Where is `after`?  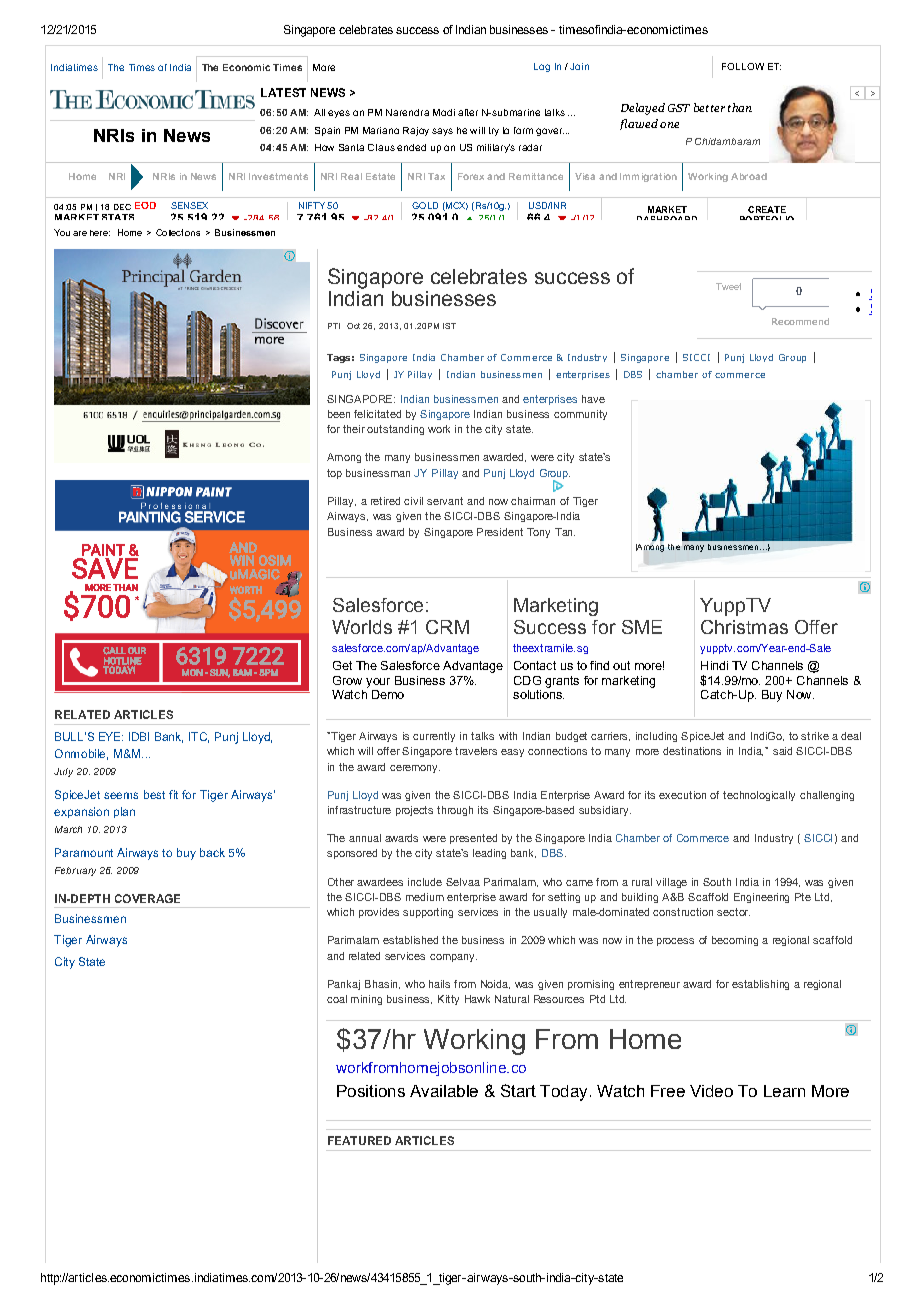
after is located at coordinates (468, 112).
